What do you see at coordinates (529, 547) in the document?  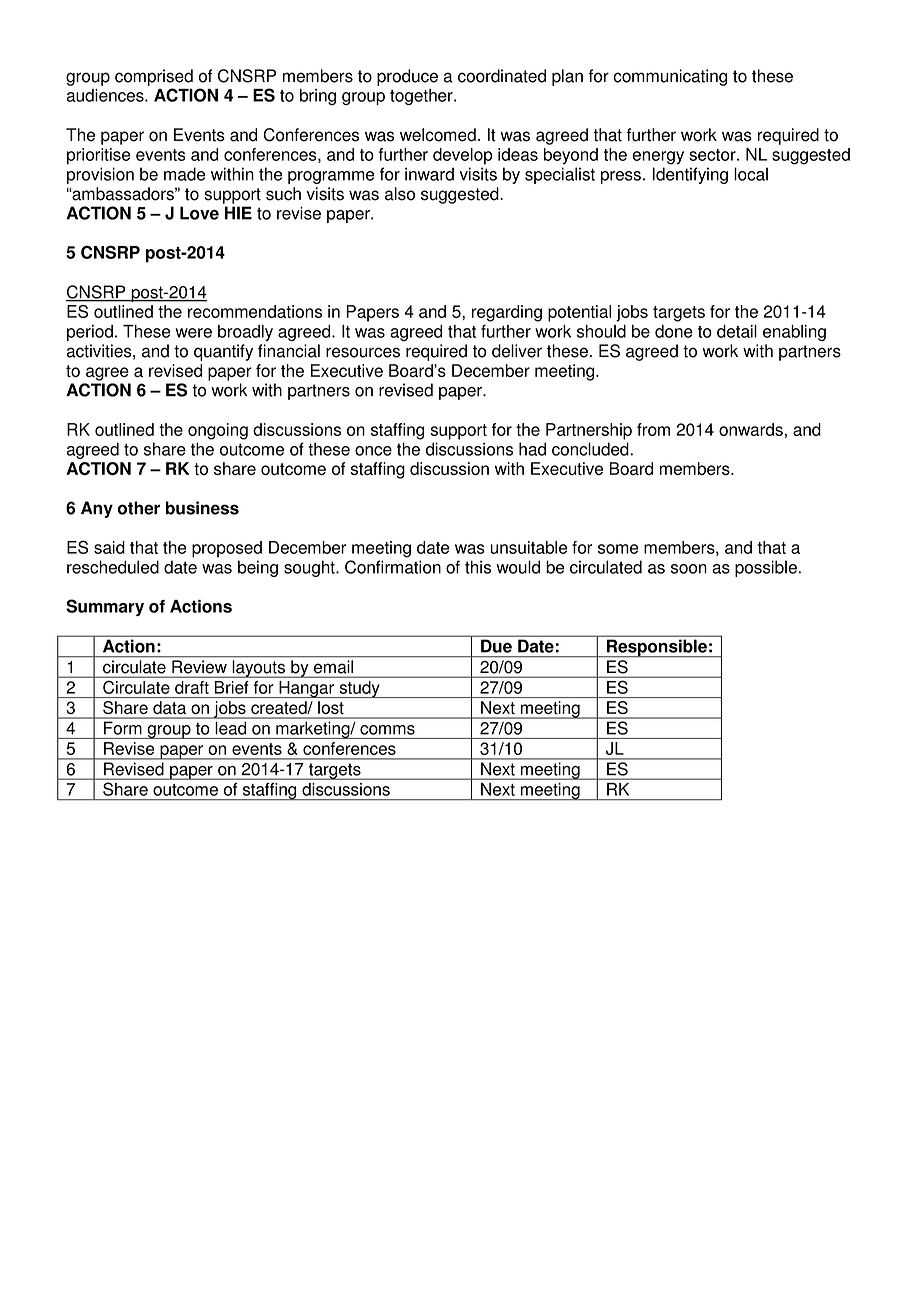 I see `unsuitable` at bounding box center [529, 547].
